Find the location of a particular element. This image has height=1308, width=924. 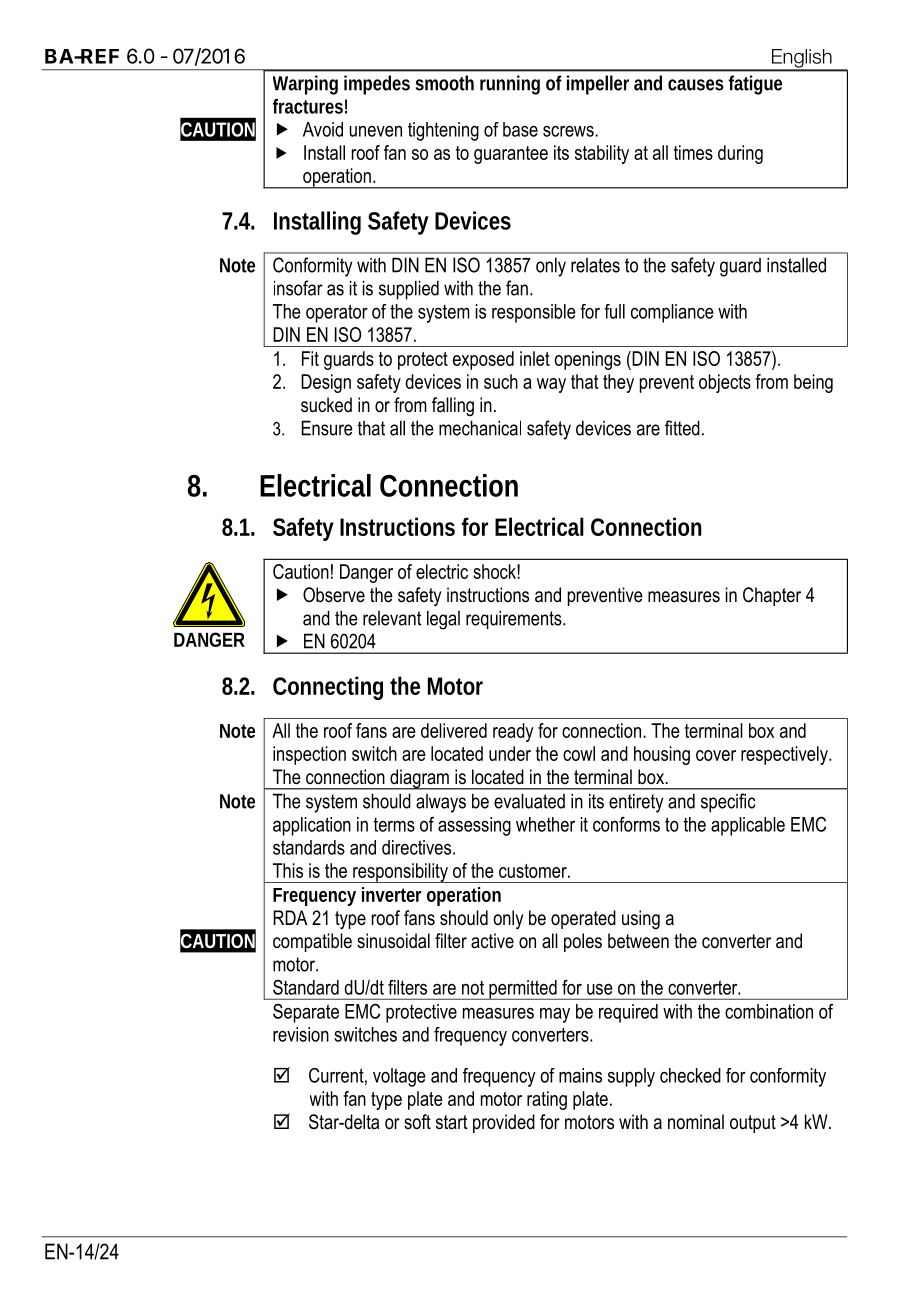

fatigue is located at coordinates (755, 85).
